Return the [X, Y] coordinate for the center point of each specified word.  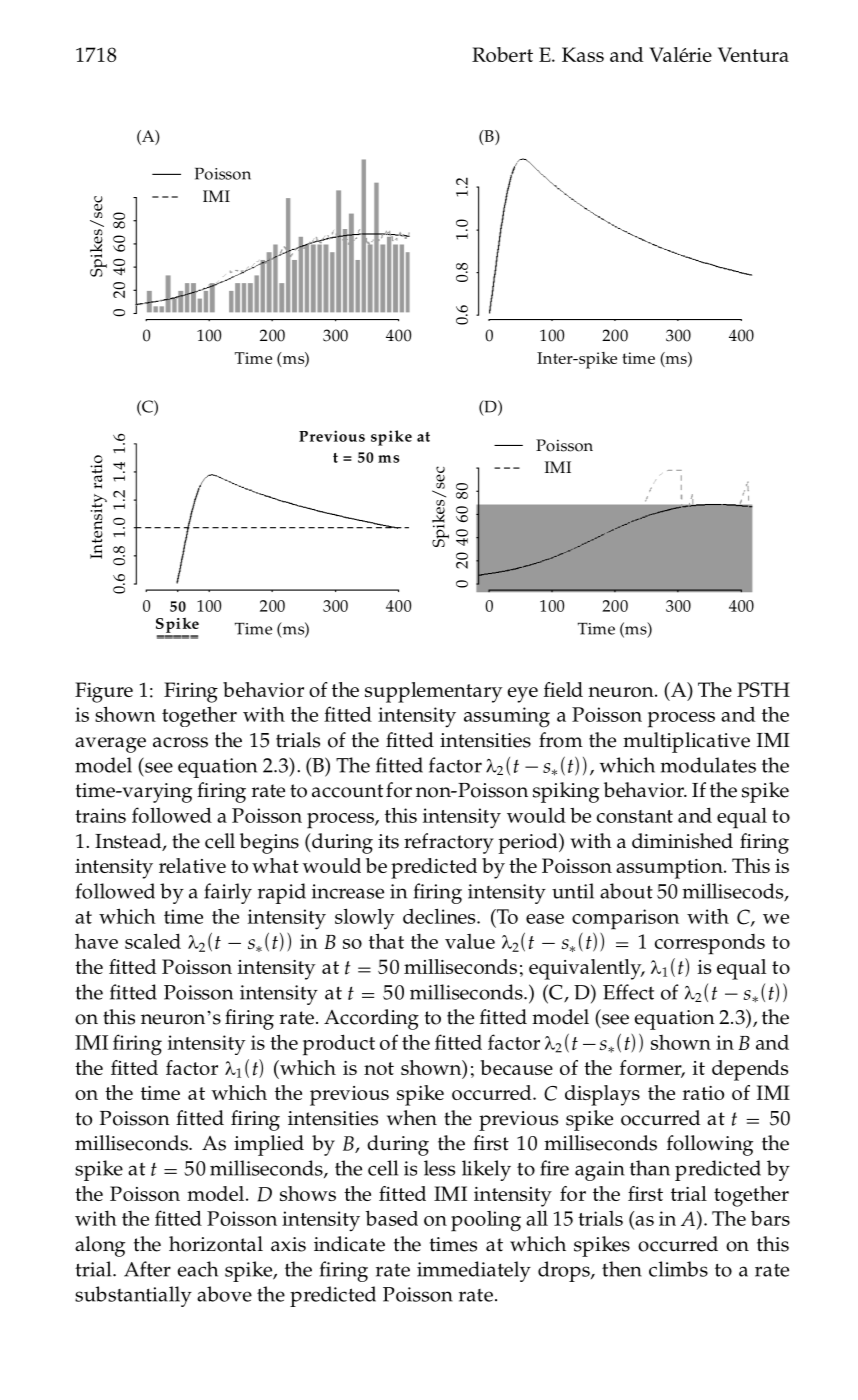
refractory [449, 843]
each [198, 1269]
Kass [583, 54]
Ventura [753, 54]
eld [568, 689]
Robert [502, 54]
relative [192, 865]
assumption [670, 869]
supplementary [434, 692]
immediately [474, 1271]
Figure [104, 692]
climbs [678, 1269]
